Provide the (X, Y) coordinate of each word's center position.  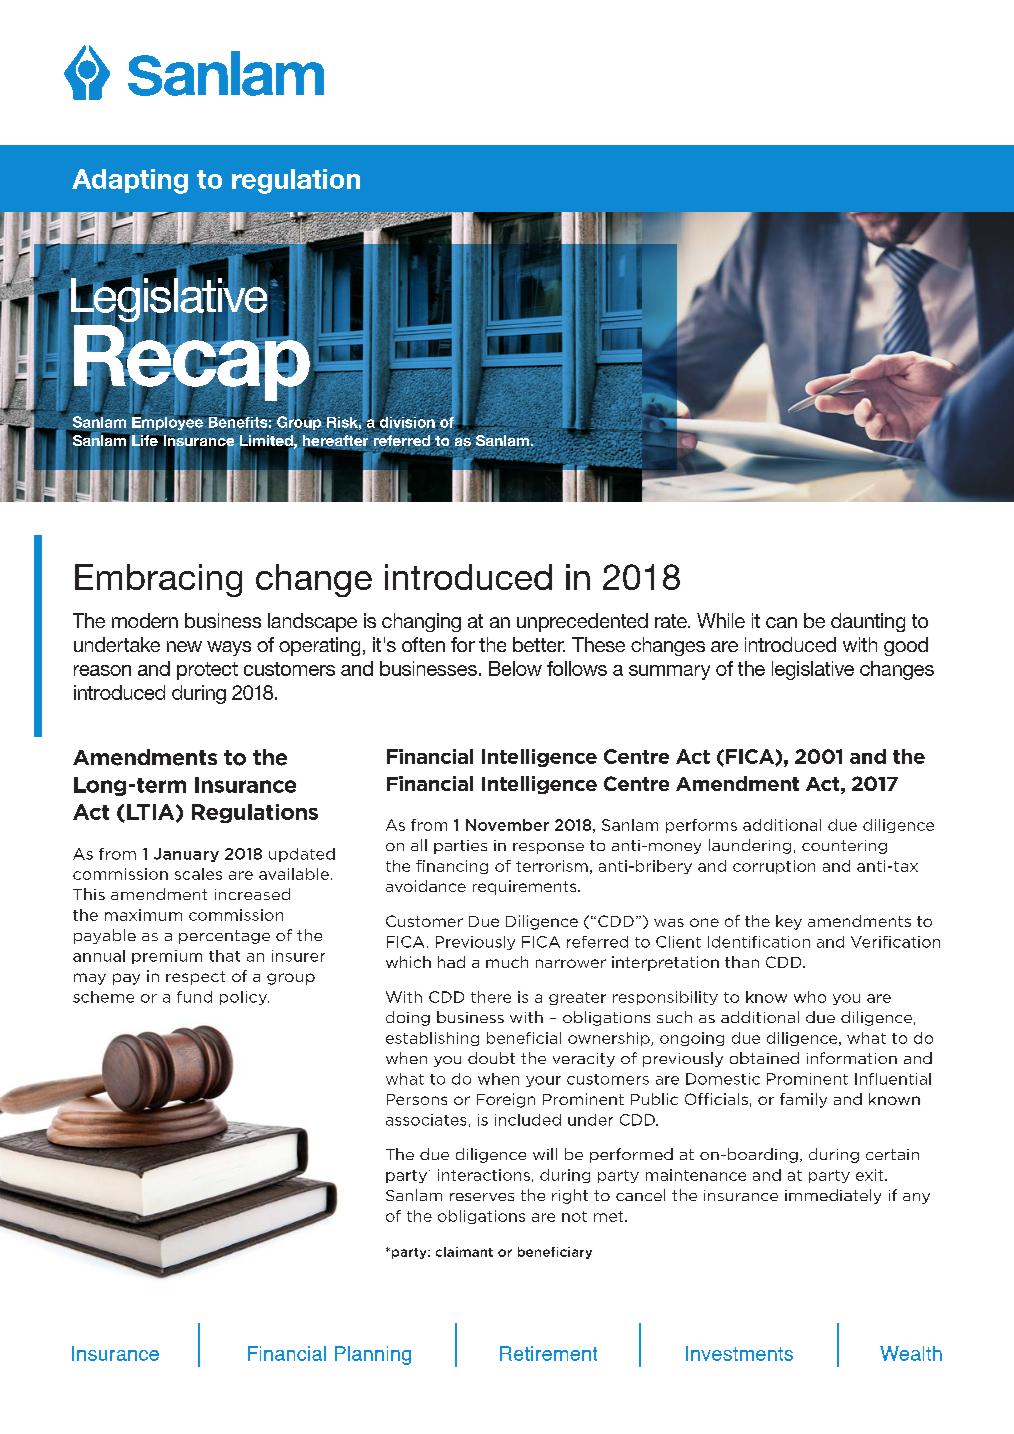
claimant (464, 1252)
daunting (868, 622)
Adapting (130, 181)
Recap (191, 362)
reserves (482, 1197)
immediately (833, 1196)
